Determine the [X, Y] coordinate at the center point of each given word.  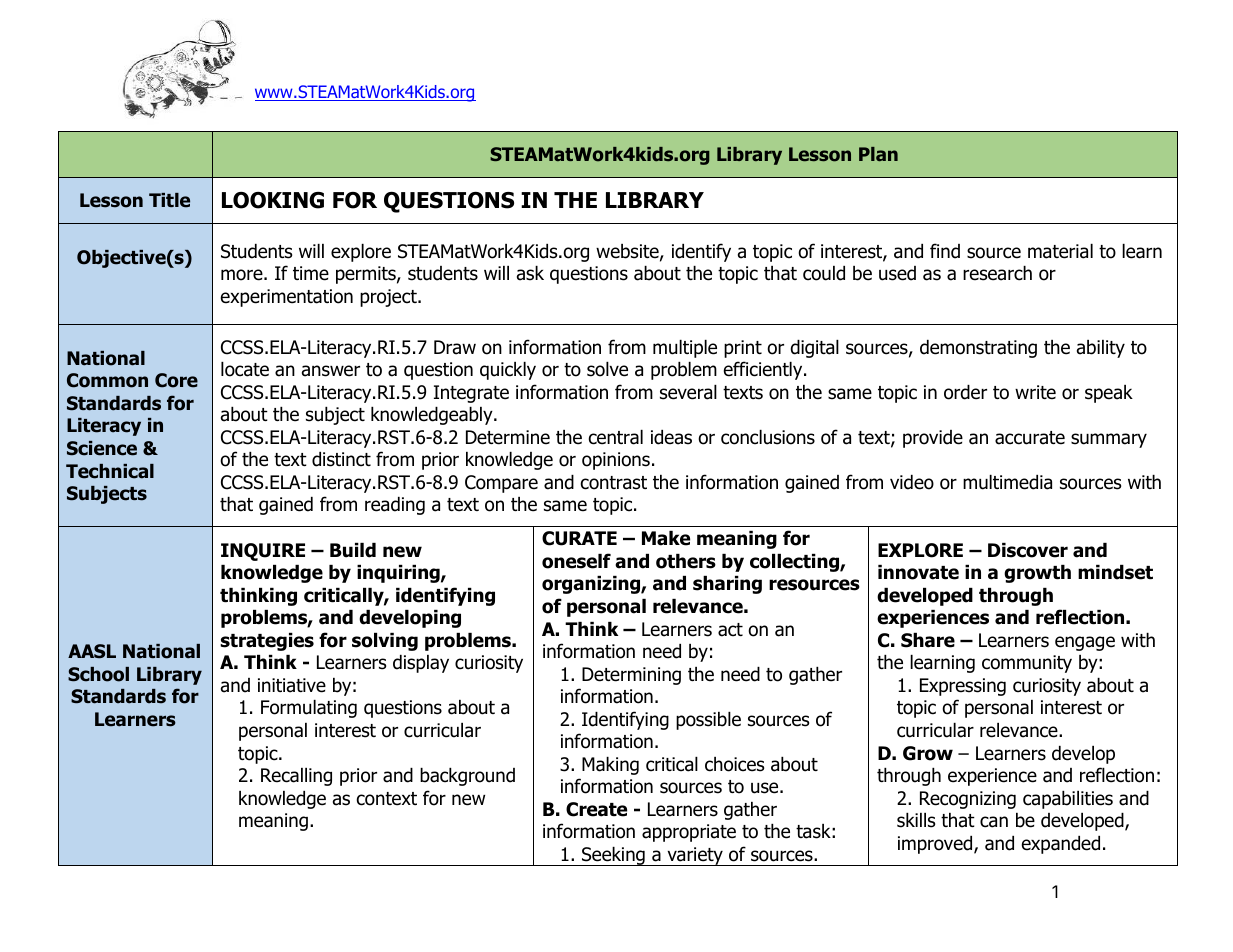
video [912, 482]
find [945, 251]
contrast [614, 483]
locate [245, 369]
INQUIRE [263, 552]
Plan [878, 154]
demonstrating [978, 349]
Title [169, 200]
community [1027, 664]
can [994, 822]
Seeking [613, 856]
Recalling [296, 777]
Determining [631, 676]
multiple [685, 349]
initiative [292, 685]
